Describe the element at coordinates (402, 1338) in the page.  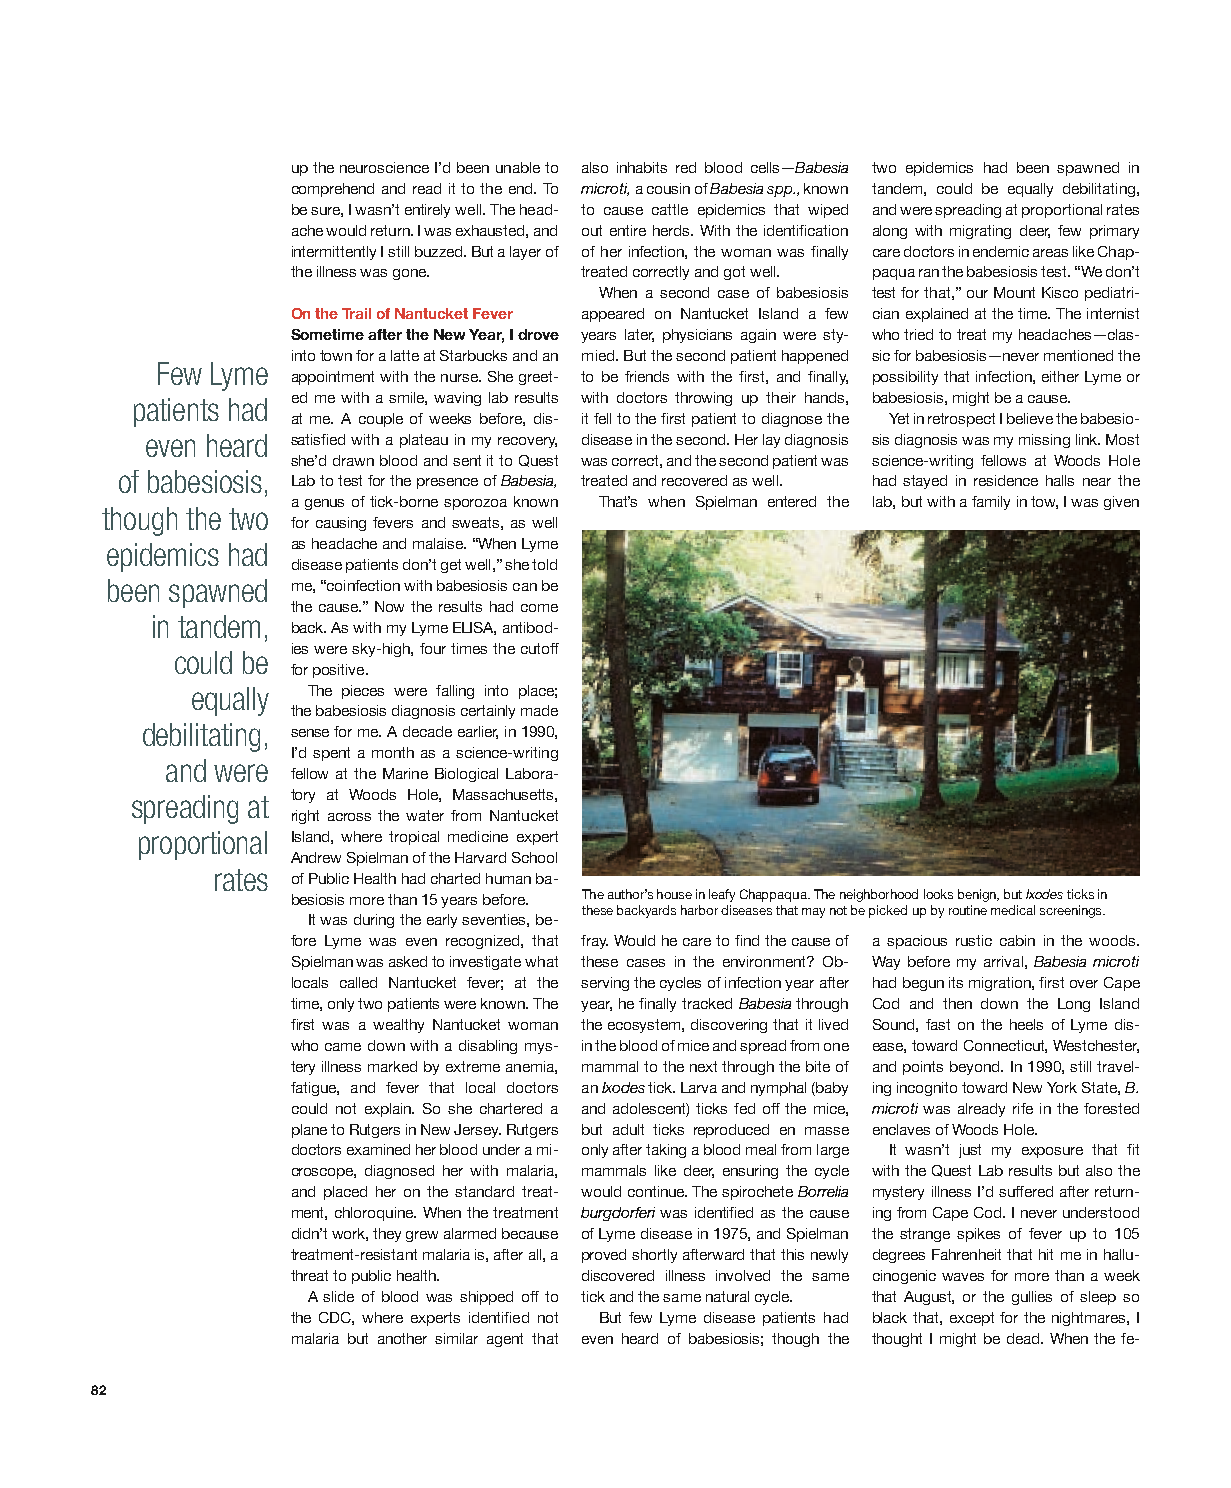
I see `another` at that location.
